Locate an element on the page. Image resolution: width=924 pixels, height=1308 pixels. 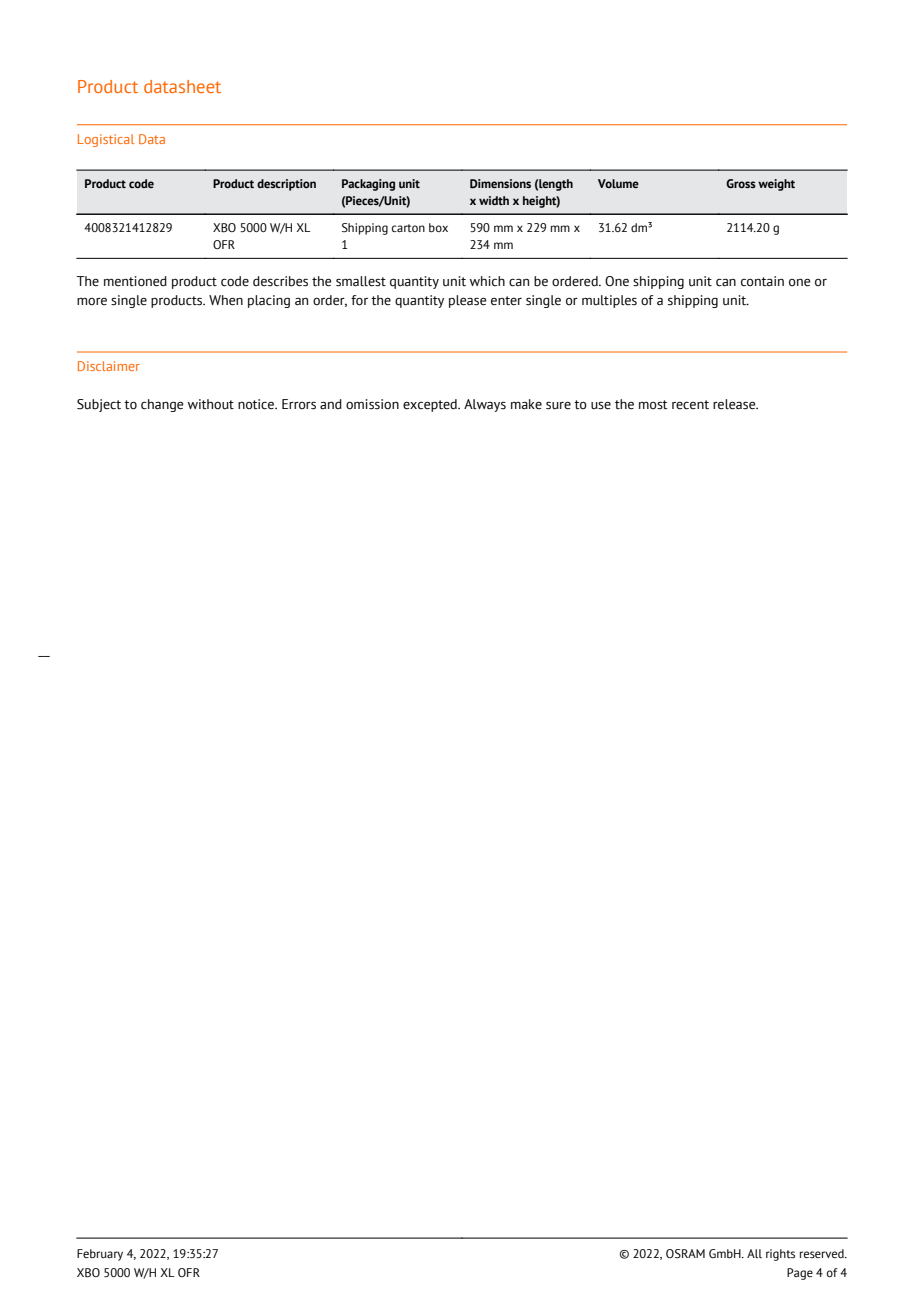
February is located at coordinates (100, 1255).
